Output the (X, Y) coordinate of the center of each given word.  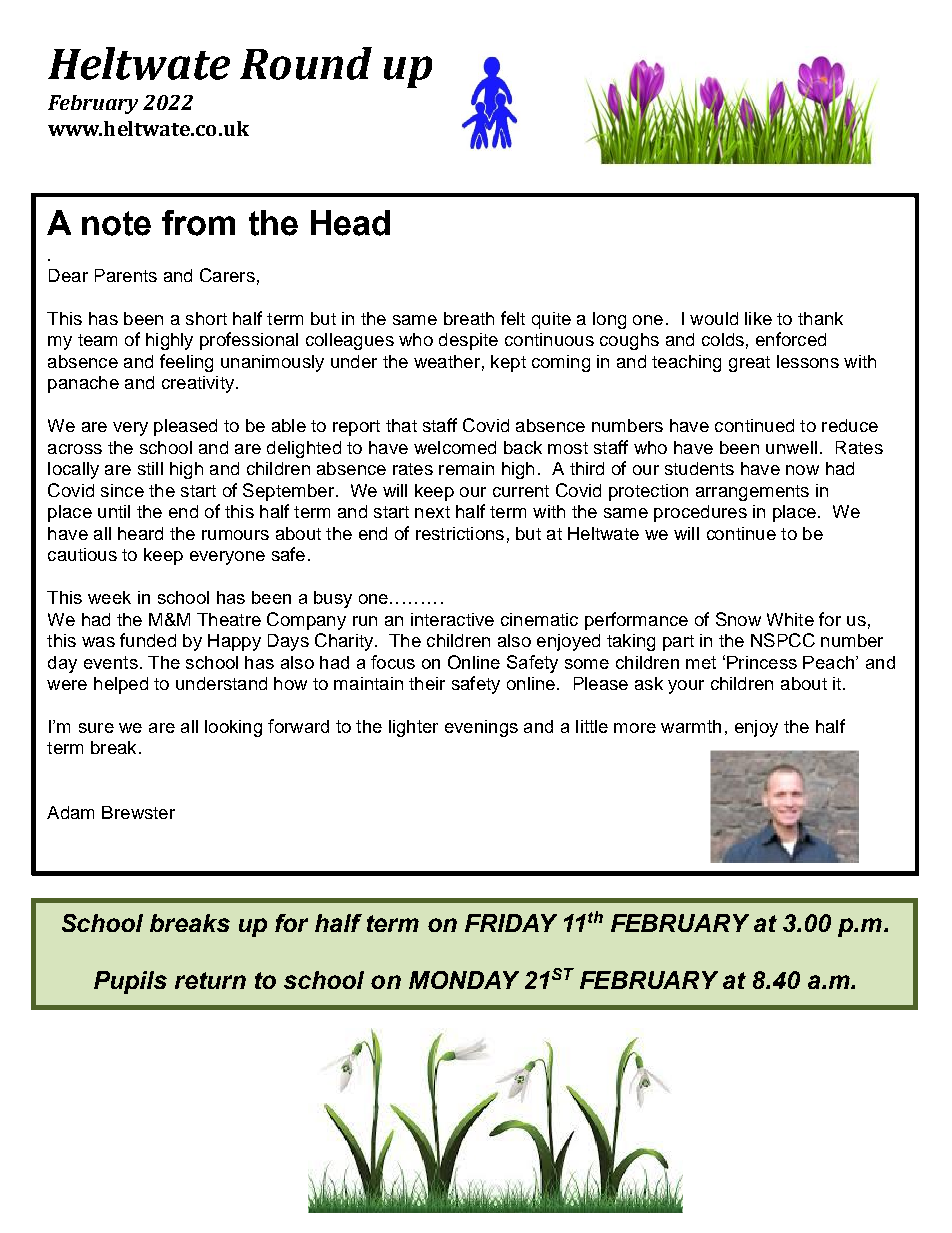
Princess (762, 662)
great (749, 364)
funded (148, 640)
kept (508, 363)
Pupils (130, 982)
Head (350, 223)
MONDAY (464, 980)
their (427, 683)
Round (306, 63)
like (758, 318)
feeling (186, 363)
